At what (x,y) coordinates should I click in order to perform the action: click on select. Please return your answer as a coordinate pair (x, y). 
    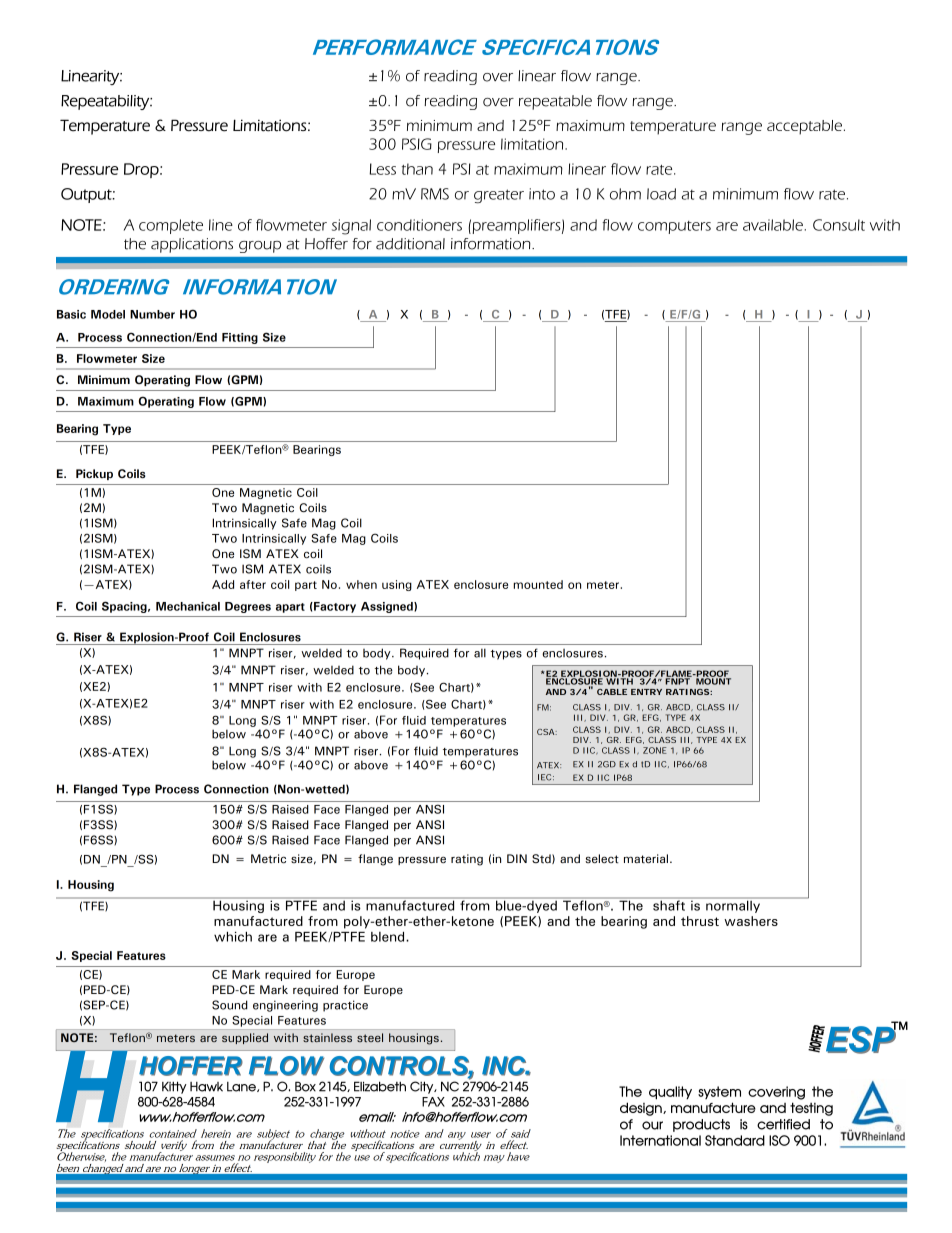
    Looking at the image, I should click on (602, 859).
